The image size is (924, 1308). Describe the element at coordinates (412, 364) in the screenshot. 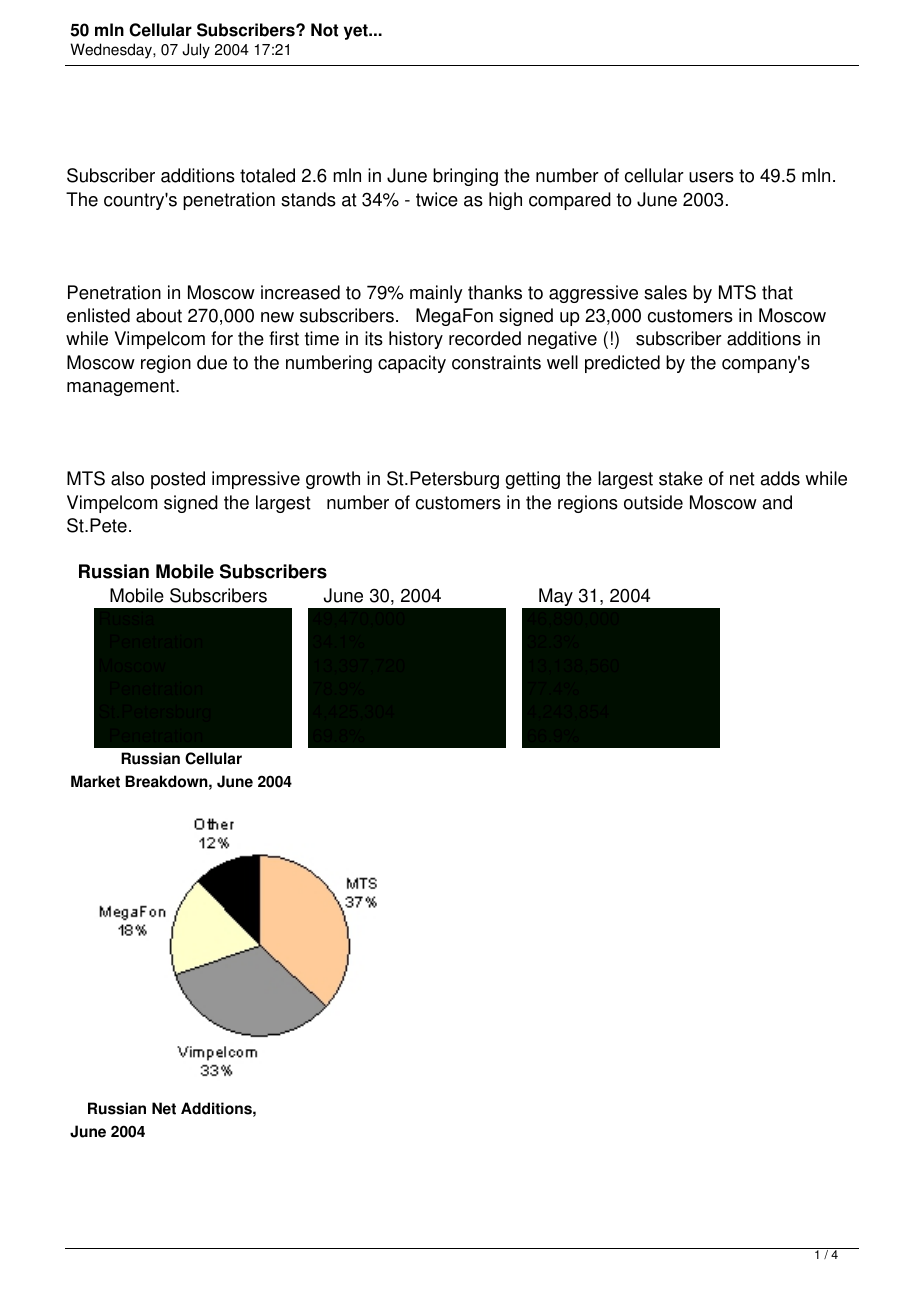

I see `capacity` at that location.
